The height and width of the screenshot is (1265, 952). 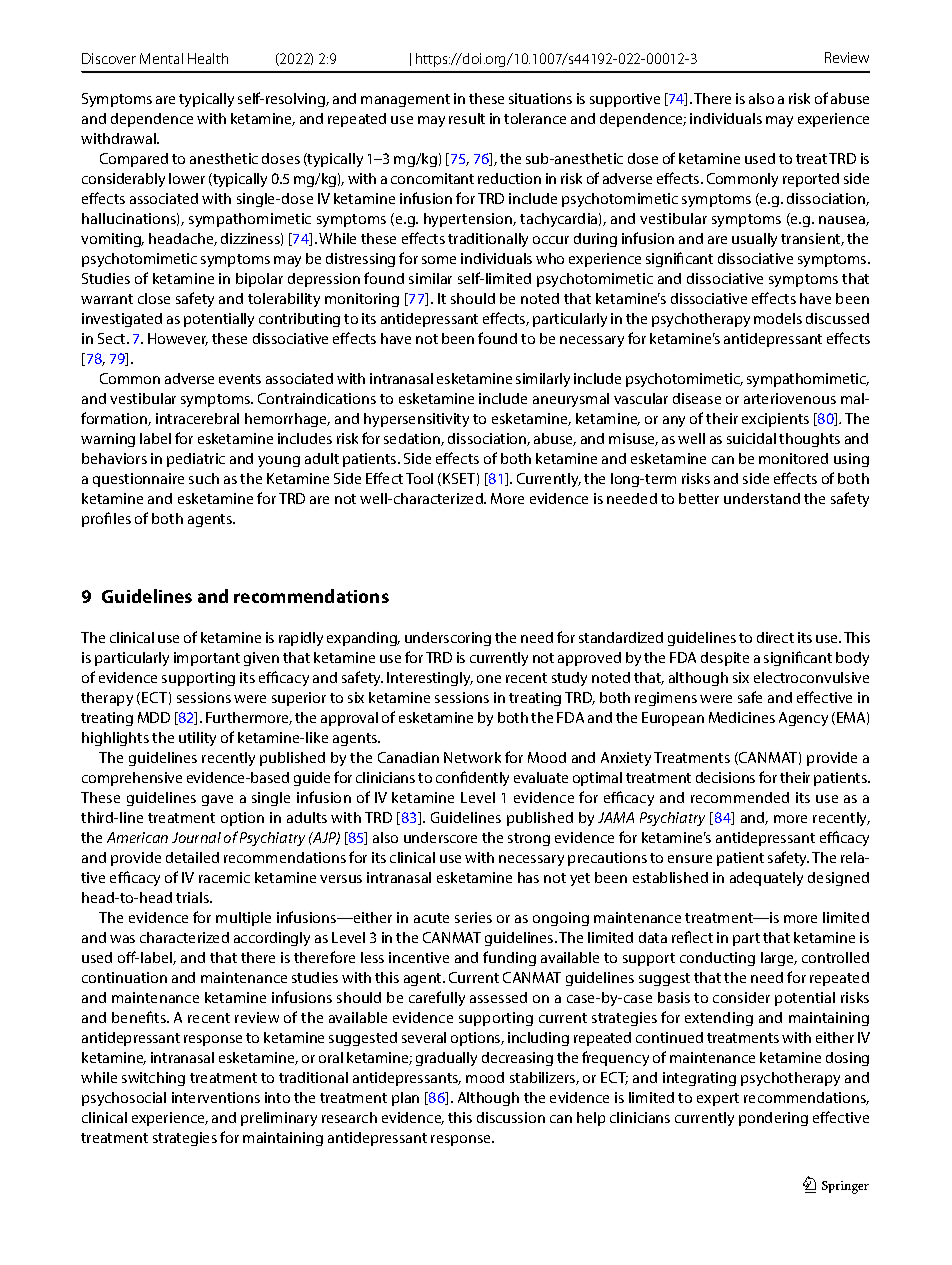 What do you see at coordinates (766, 879) in the screenshot?
I see `adequately` at bounding box center [766, 879].
